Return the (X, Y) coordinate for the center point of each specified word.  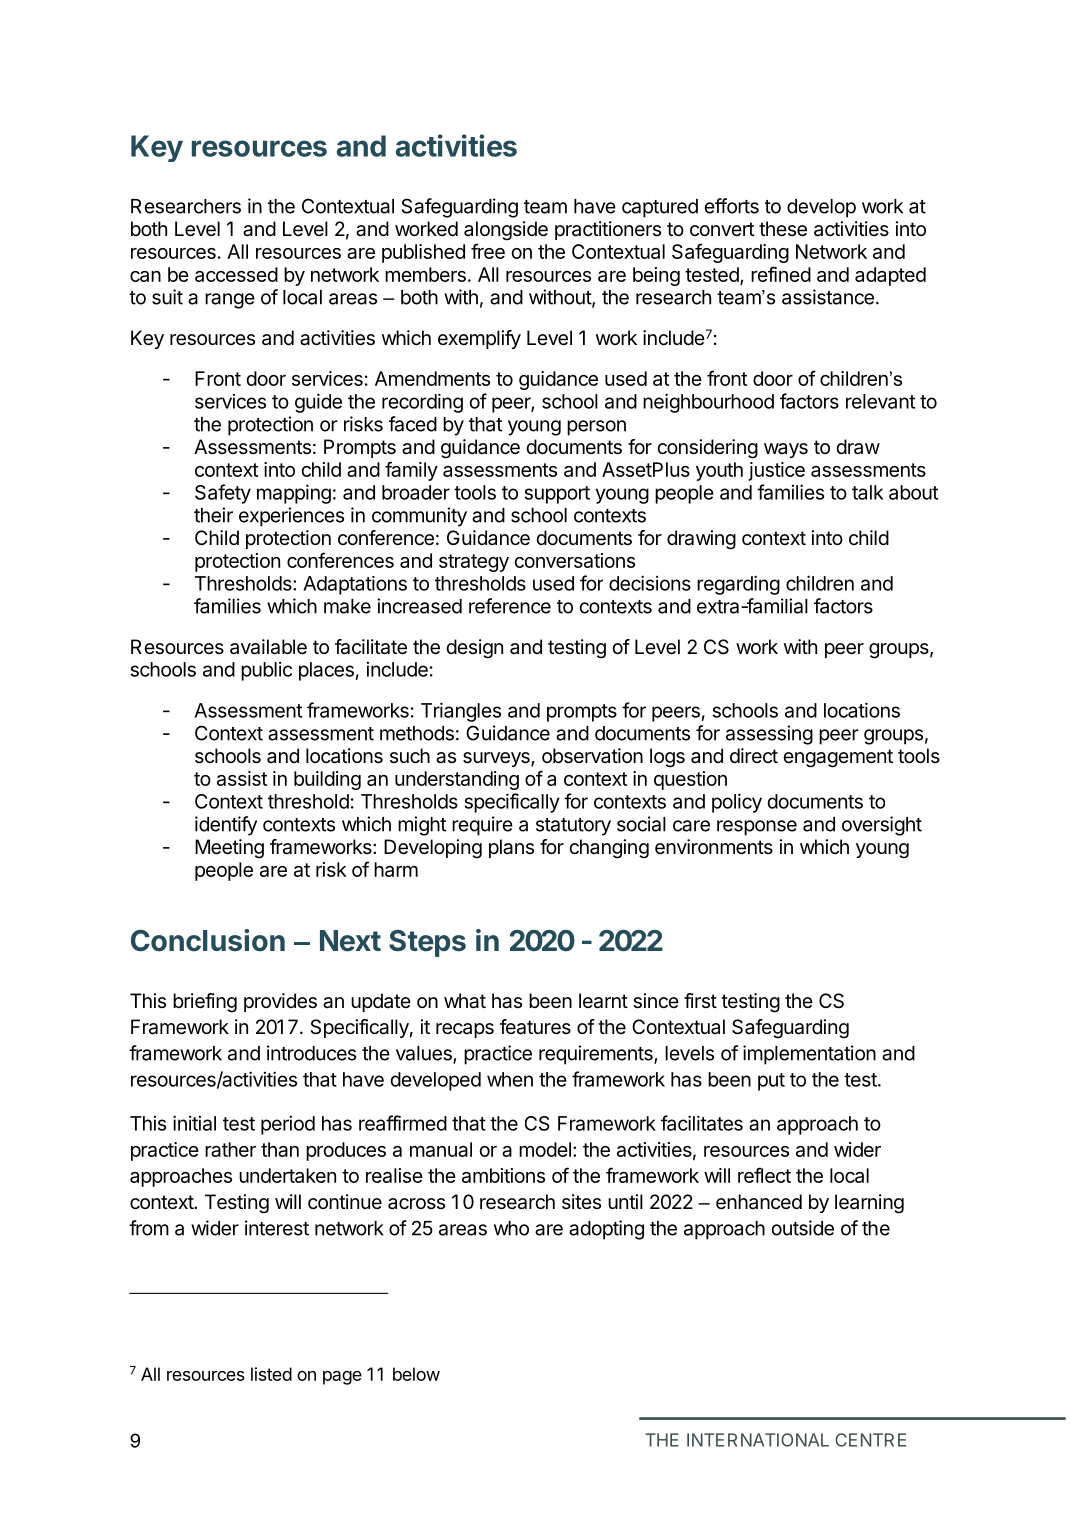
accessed (236, 274)
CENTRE (870, 1440)
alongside (506, 231)
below (416, 1374)
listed (271, 1374)
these (783, 229)
